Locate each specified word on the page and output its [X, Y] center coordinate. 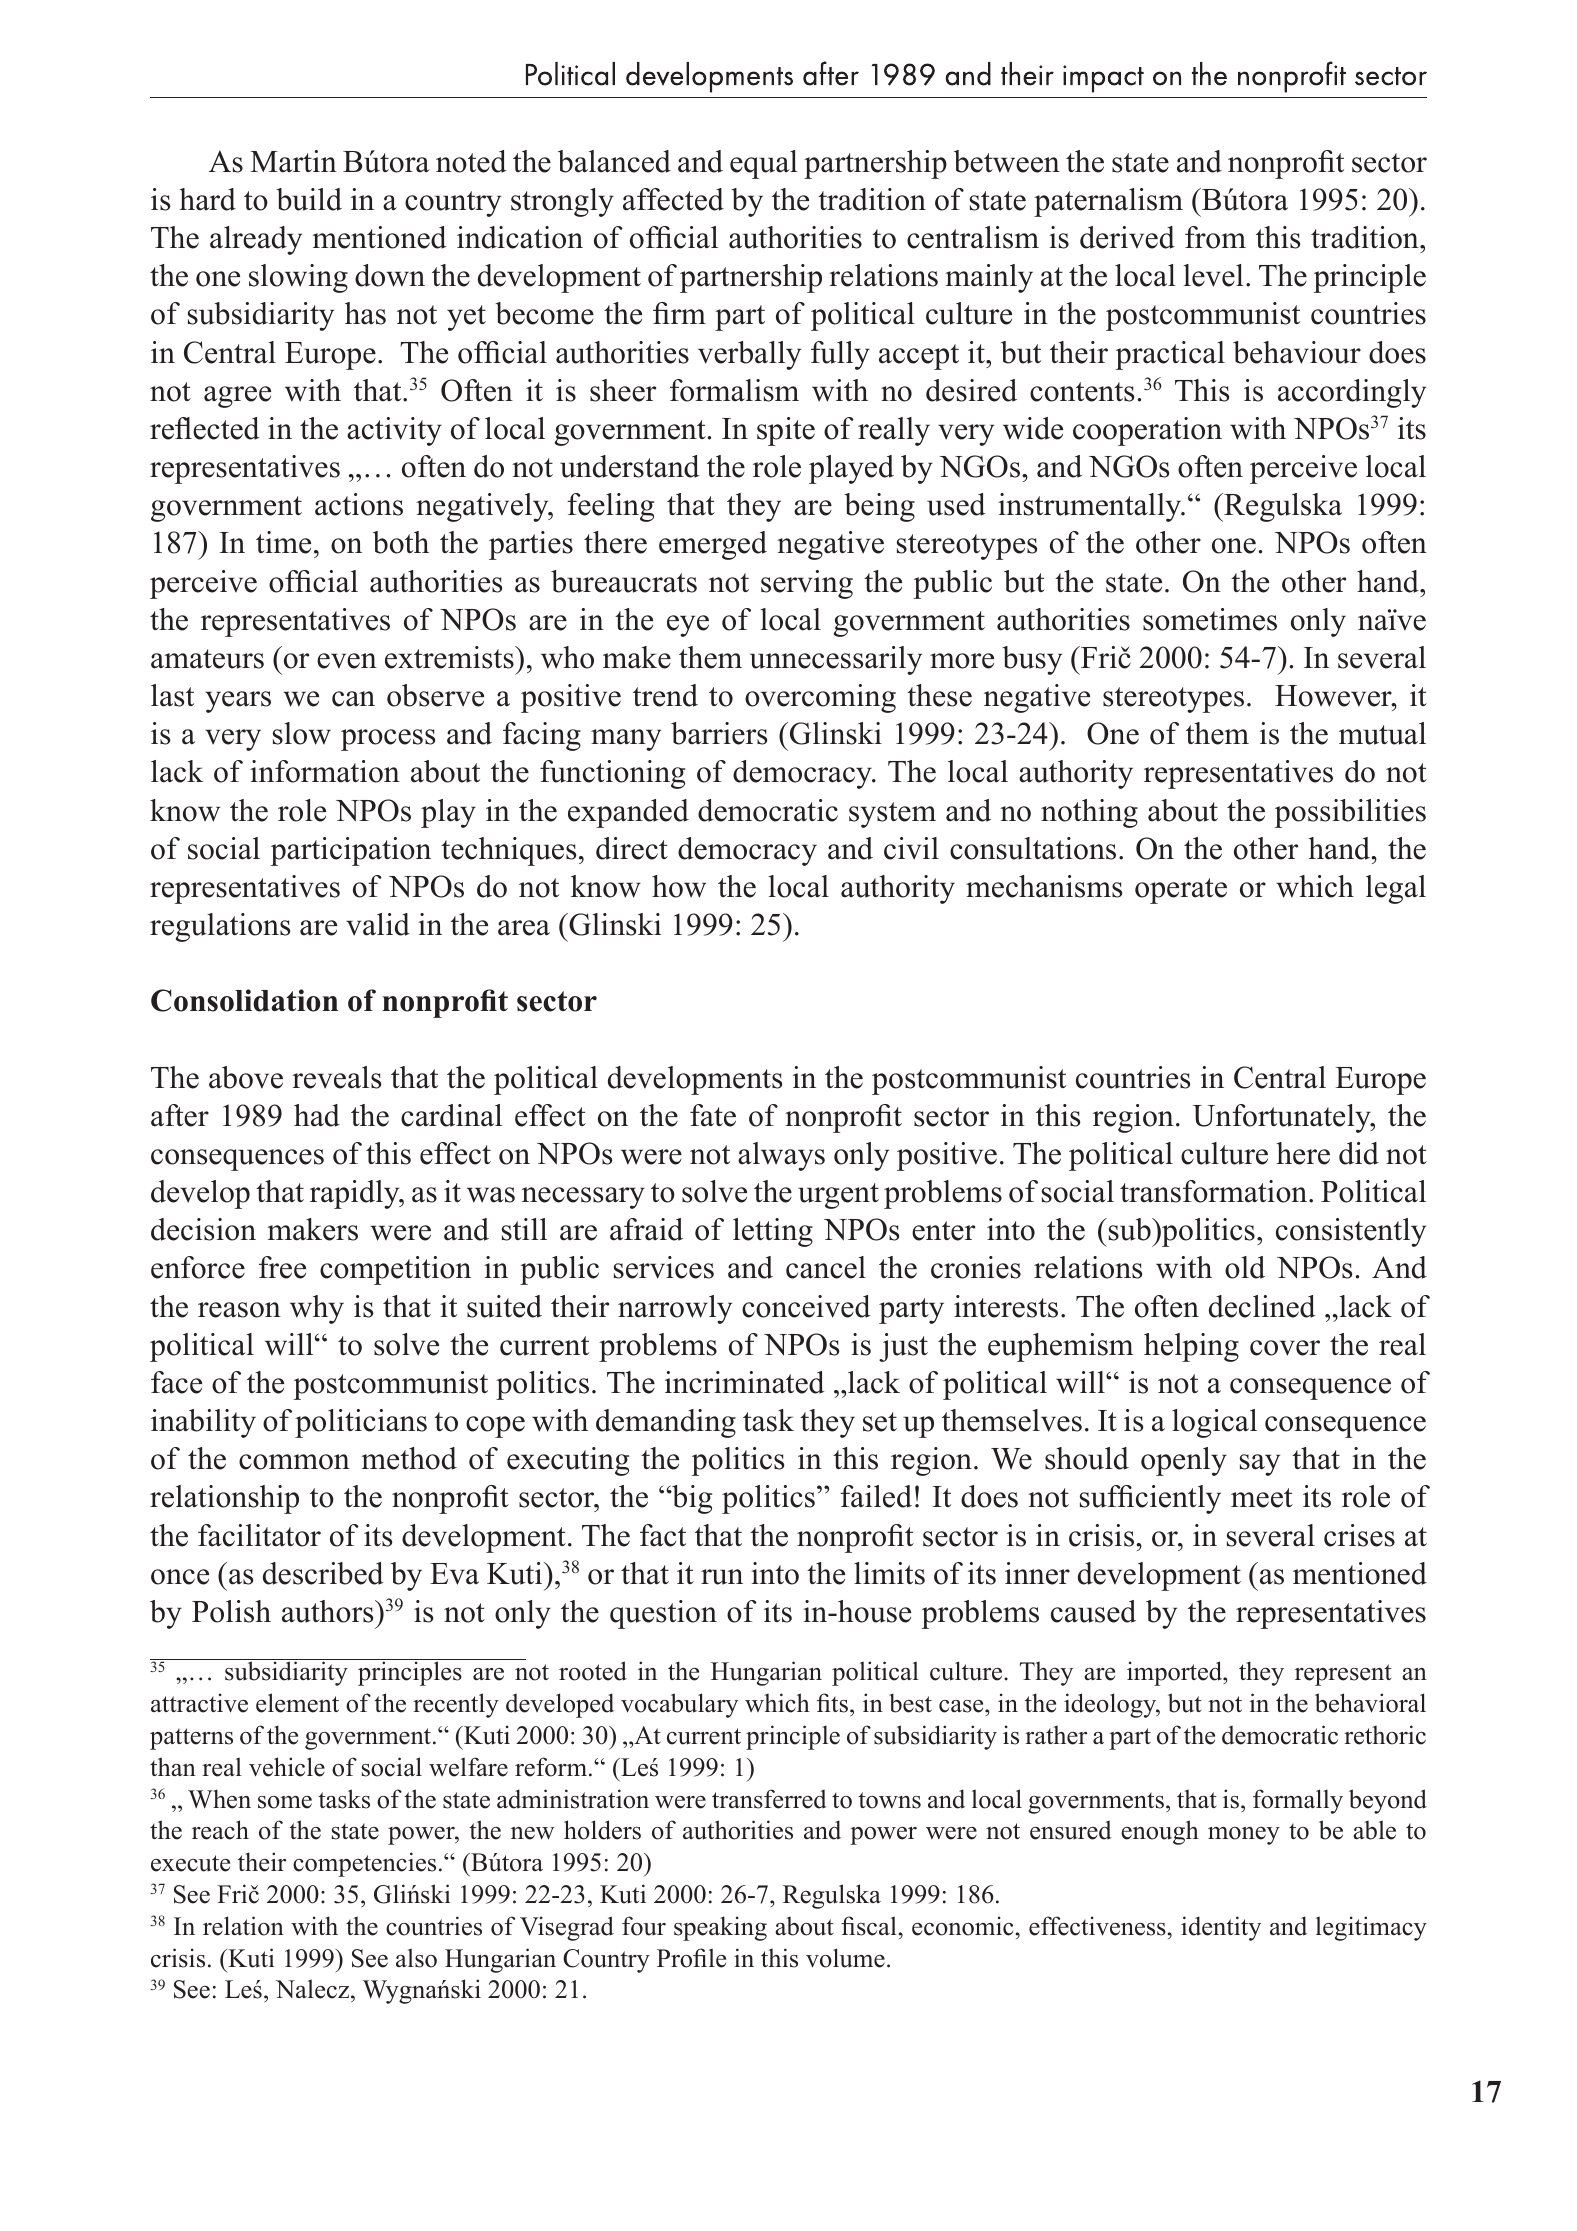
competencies [364, 1864]
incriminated [745, 1382]
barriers [719, 733]
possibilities [1350, 813]
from [1215, 237]
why [317, 1309]
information [325, 771]
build [309, 199]
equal [764, 164]
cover [1285, 1348]
